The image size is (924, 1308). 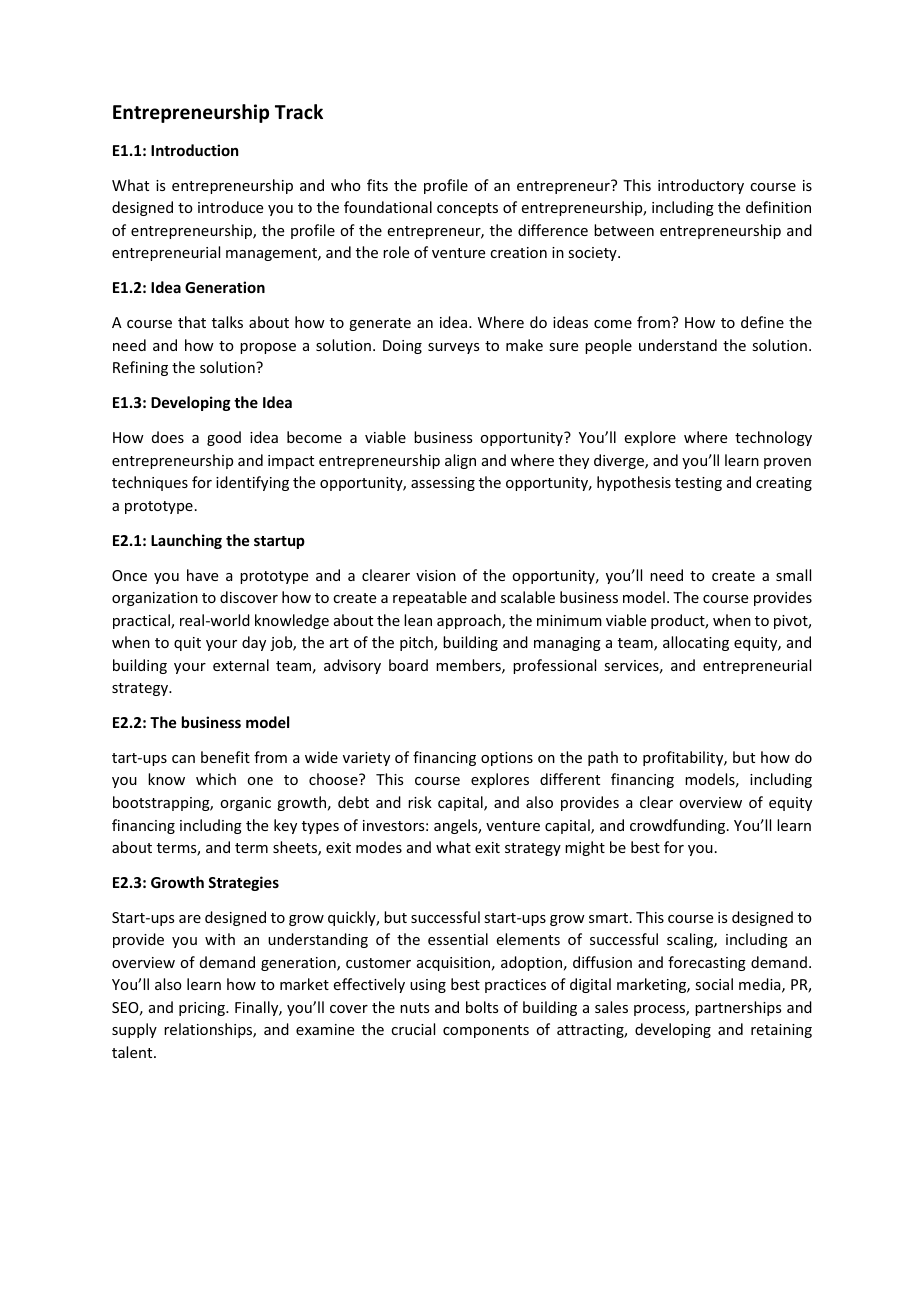 I want to click on components, so click(x=486, y=1031).
